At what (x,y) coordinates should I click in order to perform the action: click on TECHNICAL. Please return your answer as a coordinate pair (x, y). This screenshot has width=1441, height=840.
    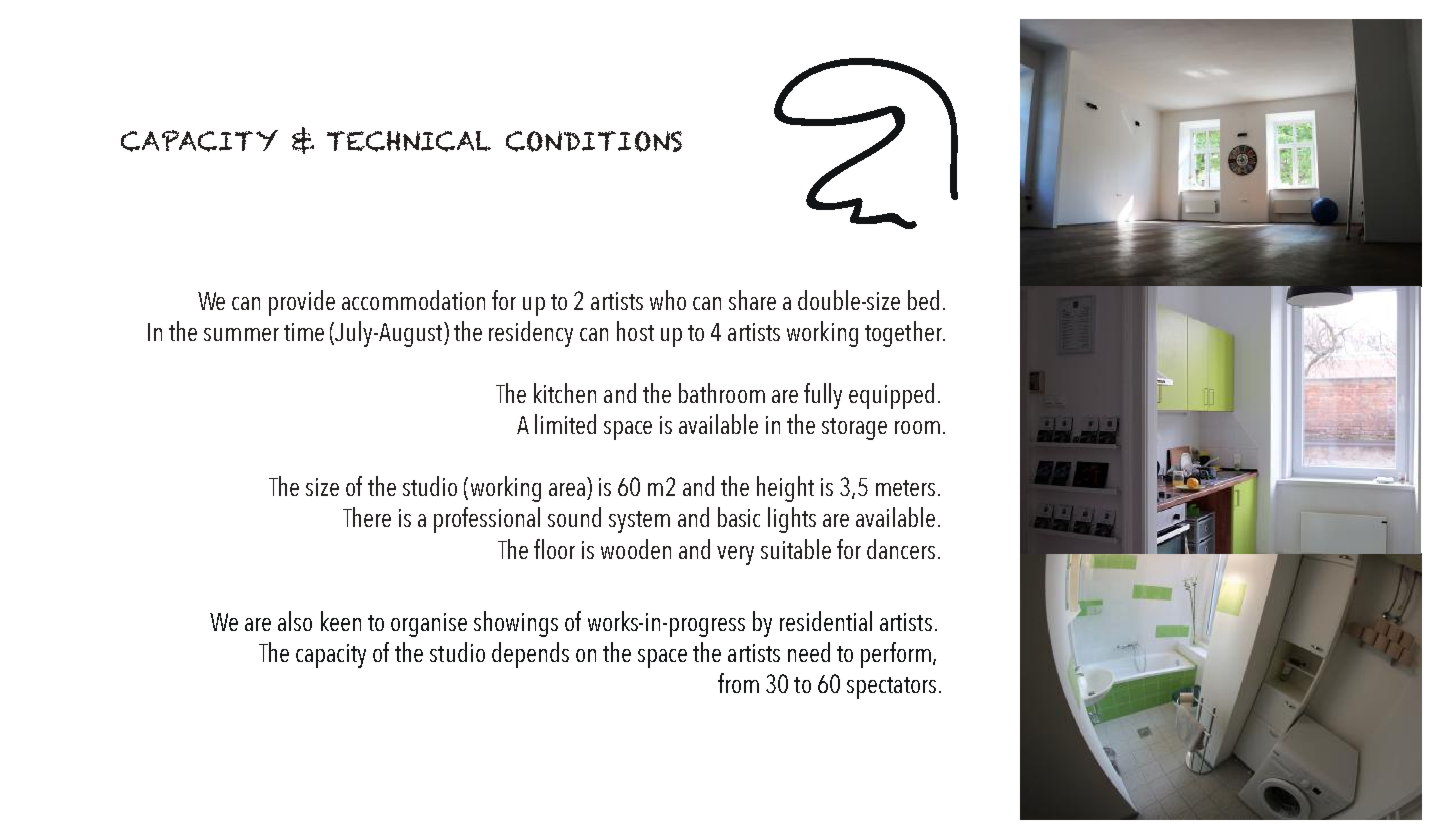
    Looking at the image, I should click on (409, 141).
